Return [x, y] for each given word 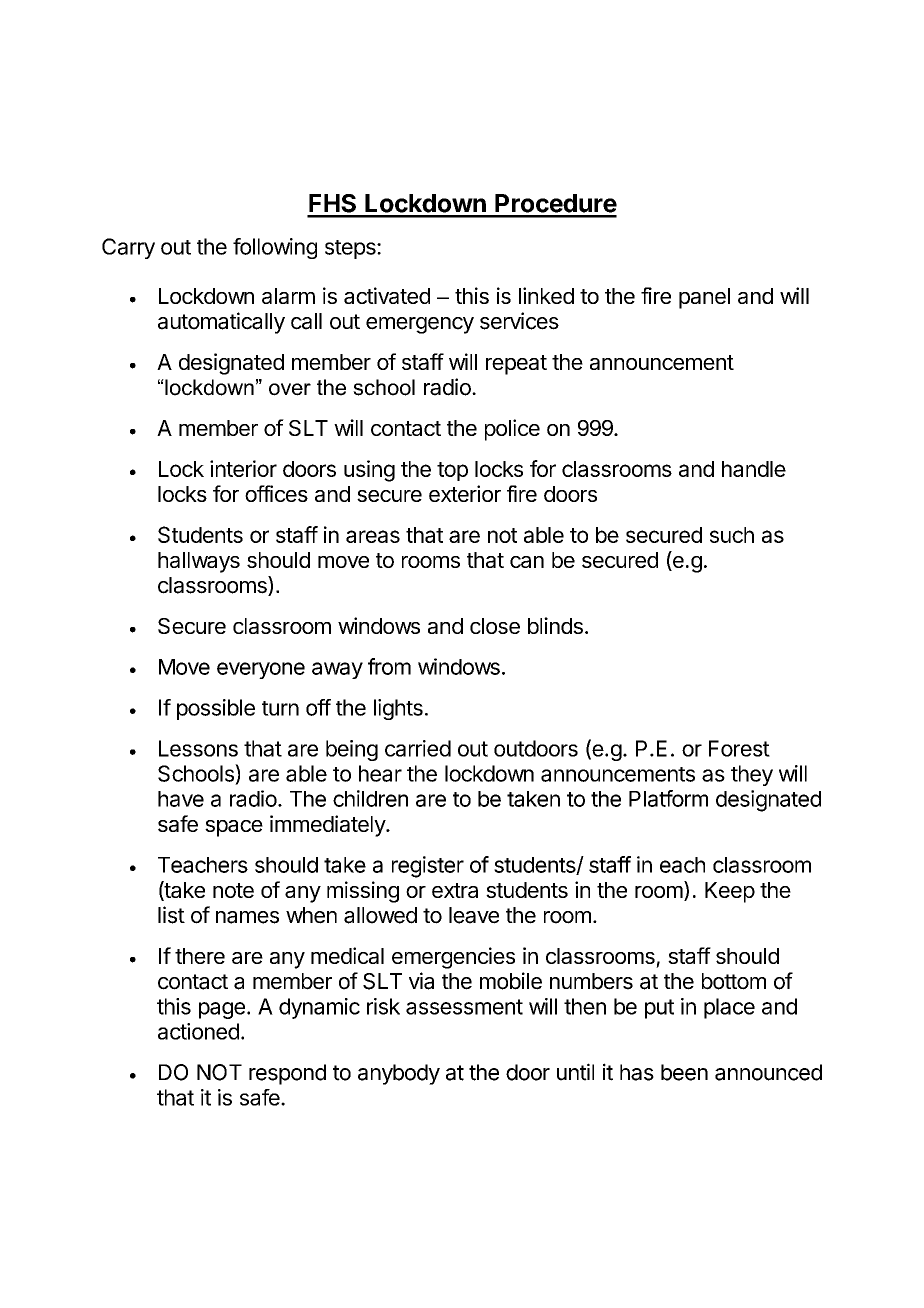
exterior [465, 493]
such [732, 535]
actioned [198, 1031]
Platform [668, 798]
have [181, 799]
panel [704, 298]
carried [418, 748]
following [275, 248]
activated [387, 295]
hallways [199, 562]
